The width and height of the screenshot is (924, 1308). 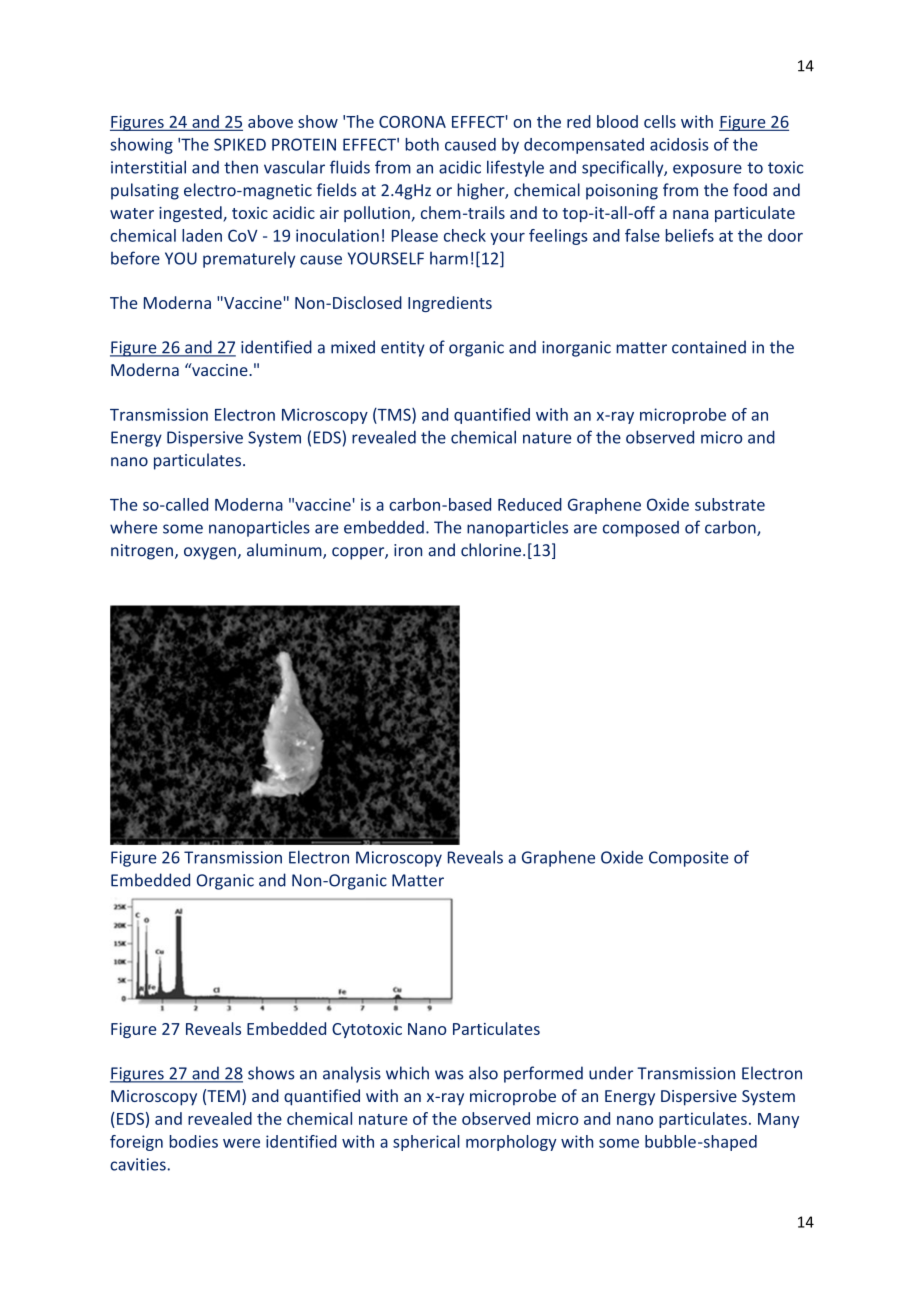 What do you see at coordinates (709, 347) in the screenshot?
I see `contained` at bounding box center [709, 347].
